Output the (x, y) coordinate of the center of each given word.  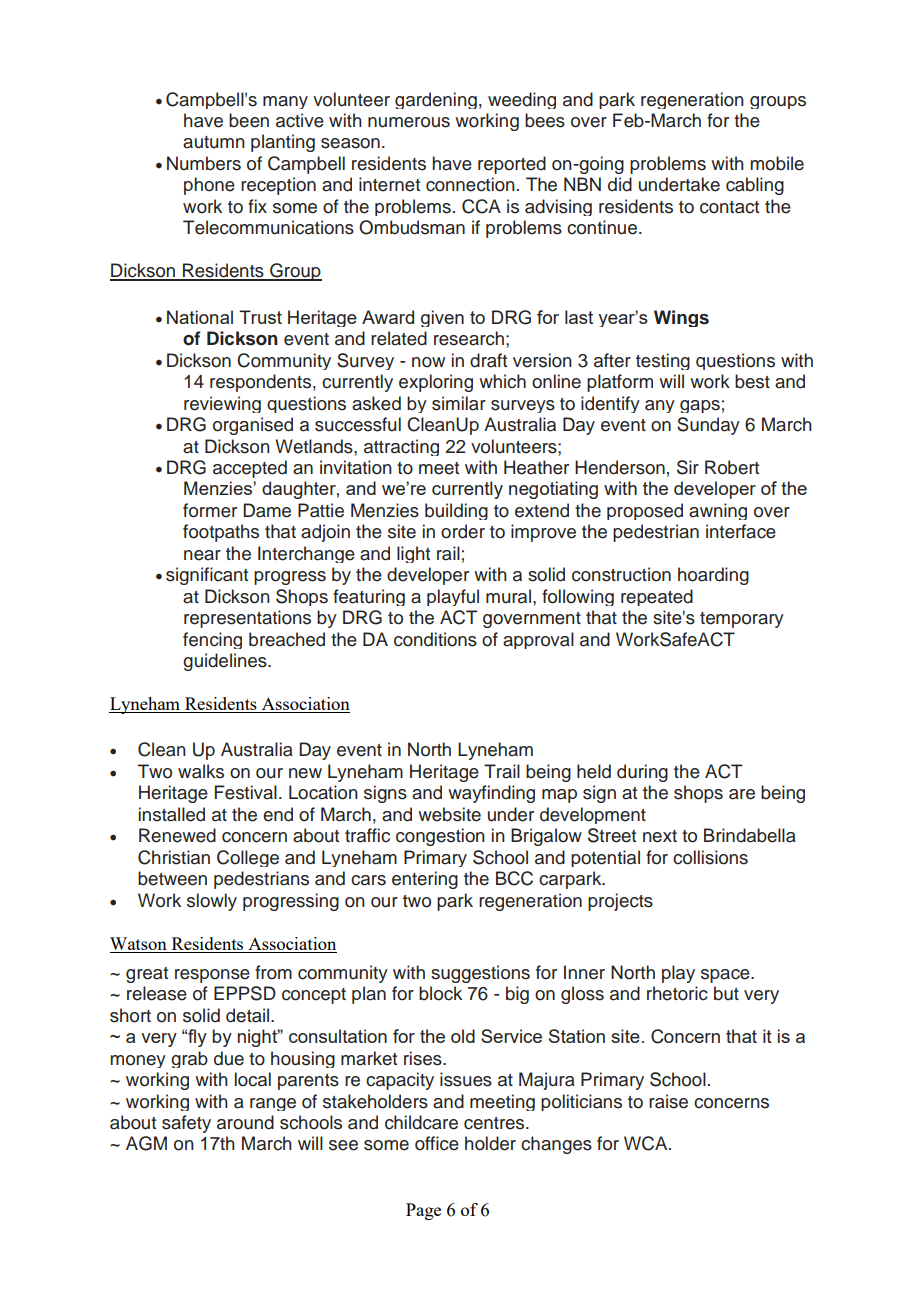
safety (186, 1124)
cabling (755, 186)
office (437, 1143)
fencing (212, 640)
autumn (214, 142)
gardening (436, 100)
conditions (435, 639)
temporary (742, 620)
